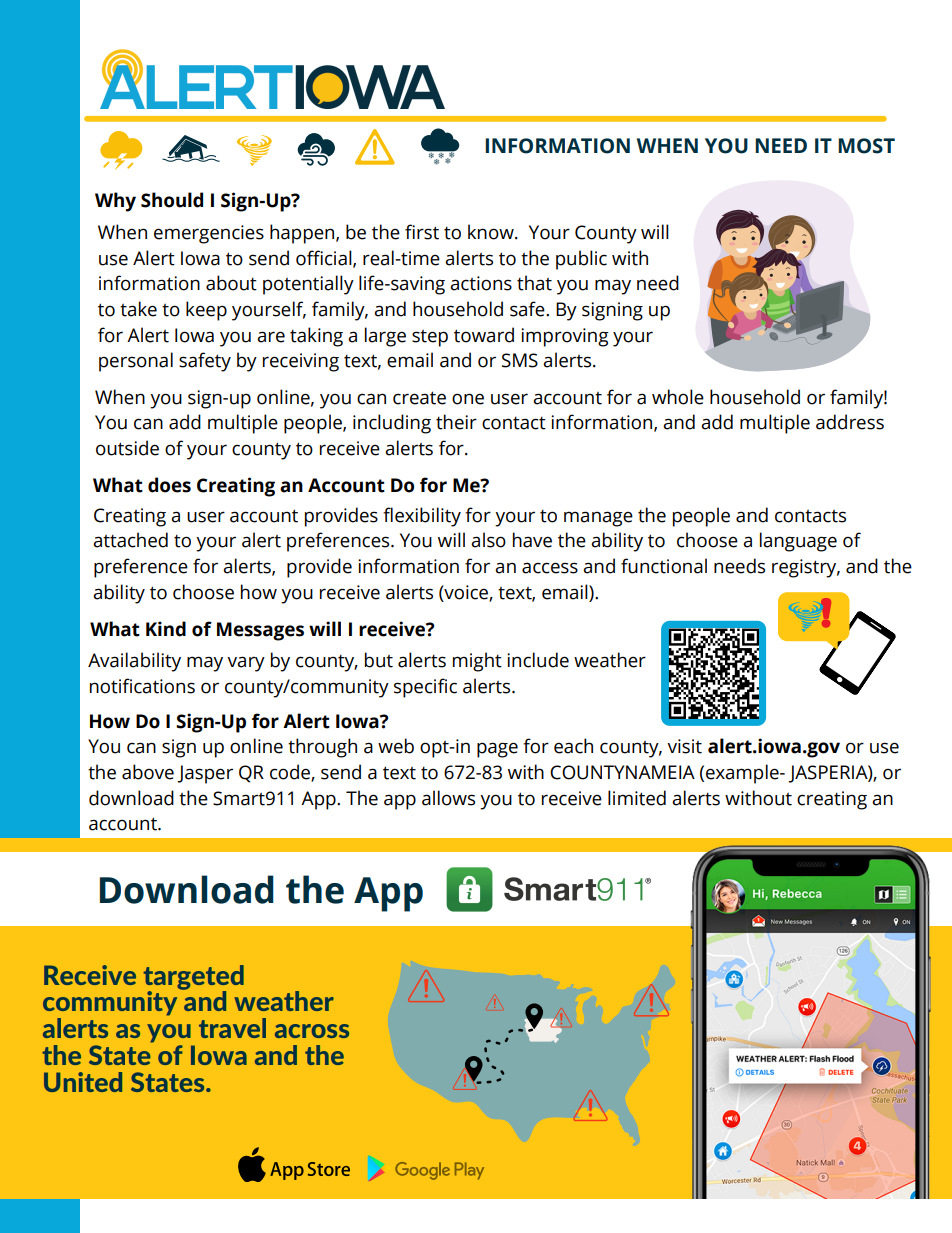 This screenshot has height=1233, width=952. Describe the element at coordinates (194, 978) in the screenshot. I see `targeted` at that location.
